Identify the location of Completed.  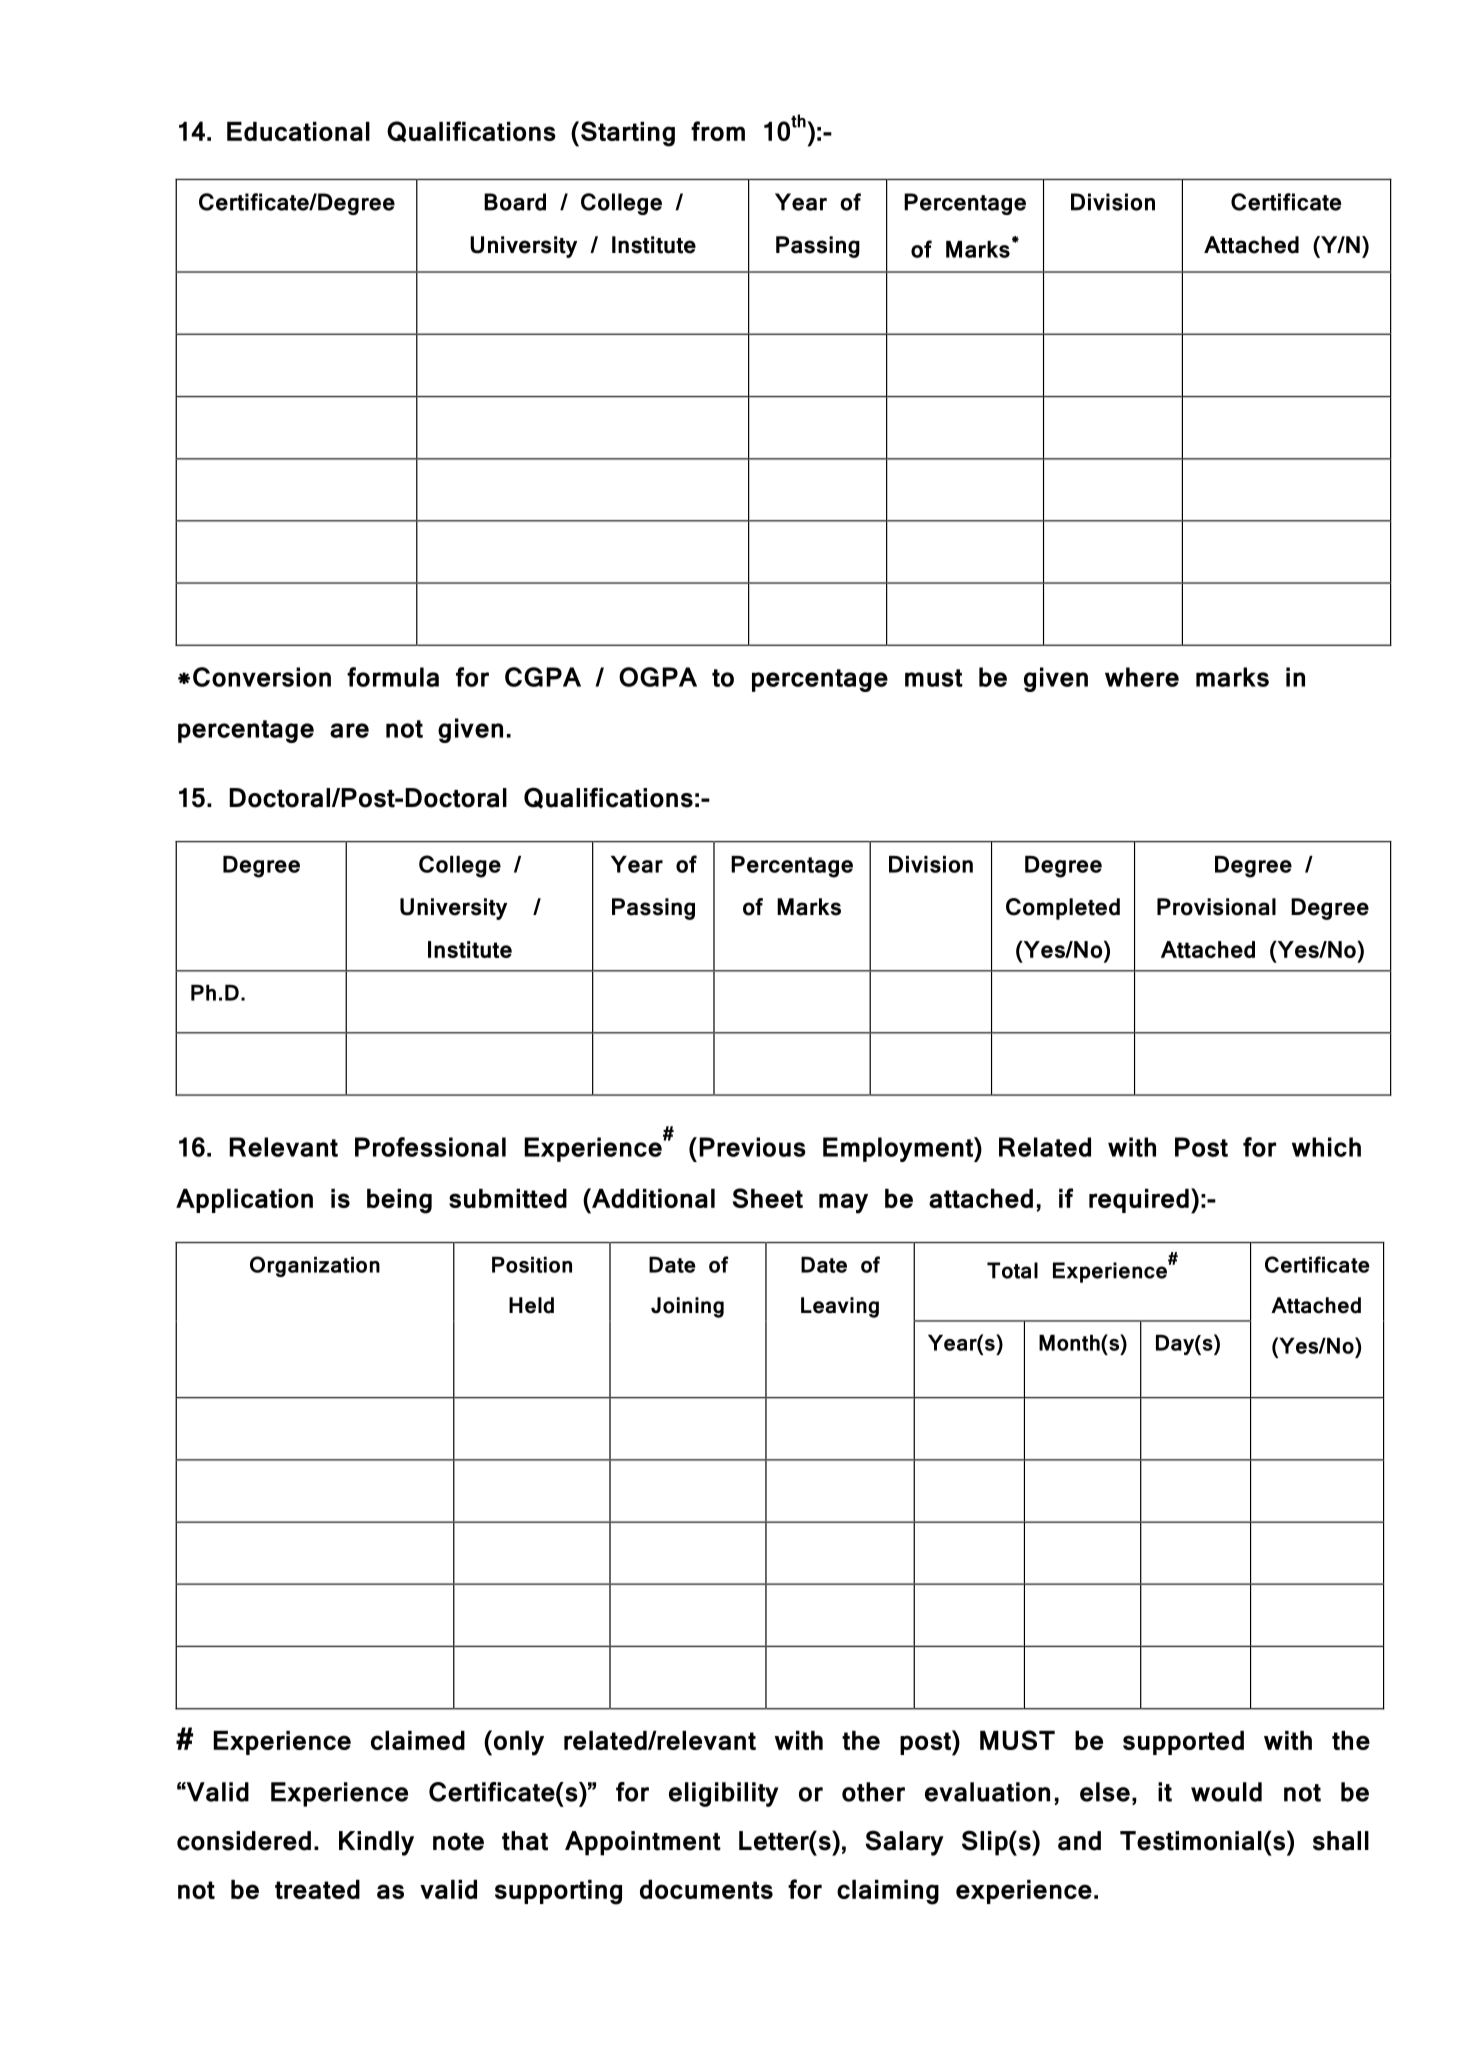
(1063, 909).
